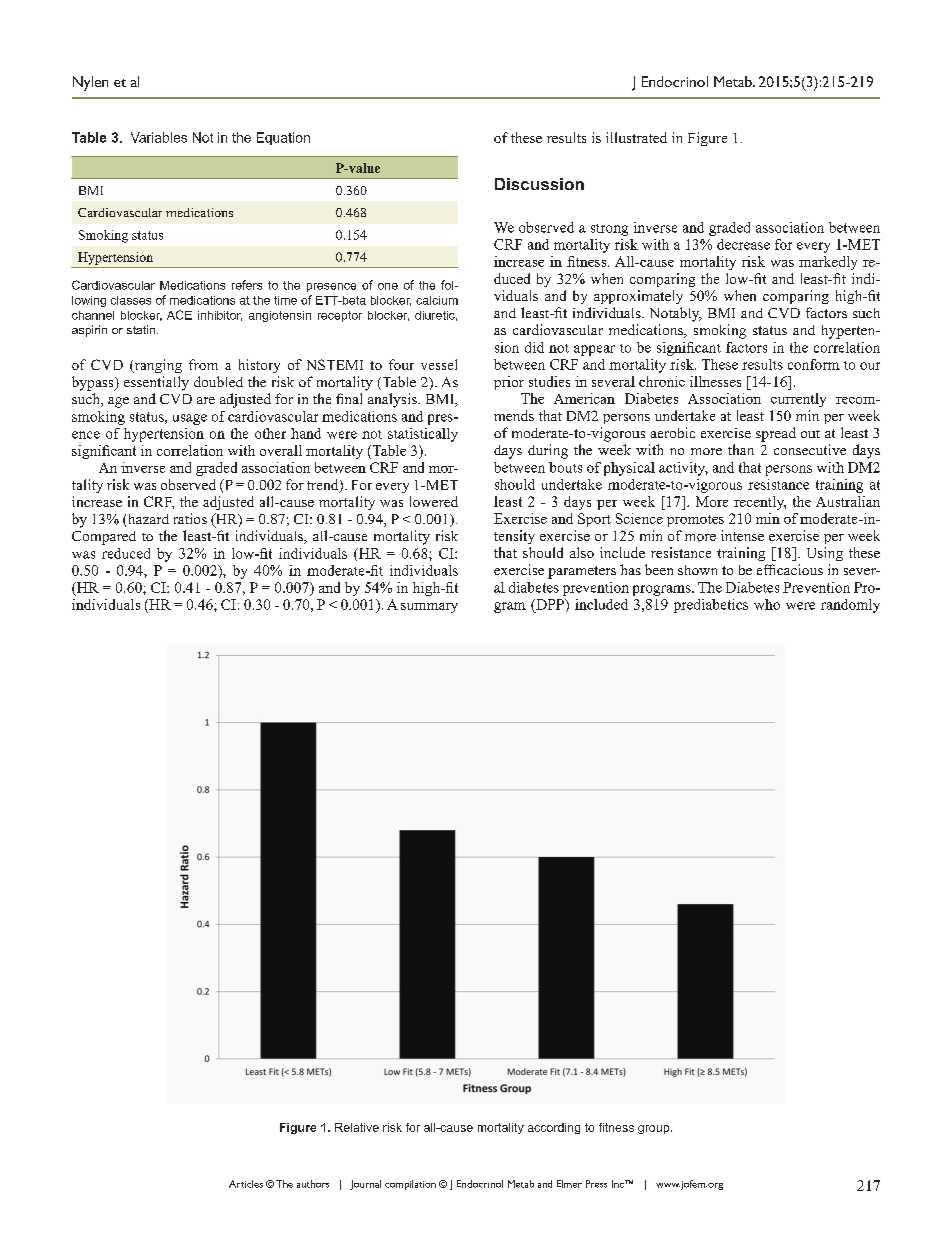 The height and width of the screenshot is (1233, 952). Describe the element at coordinates (246, 1184) in the screenshot. I see `Articles` at that location.
